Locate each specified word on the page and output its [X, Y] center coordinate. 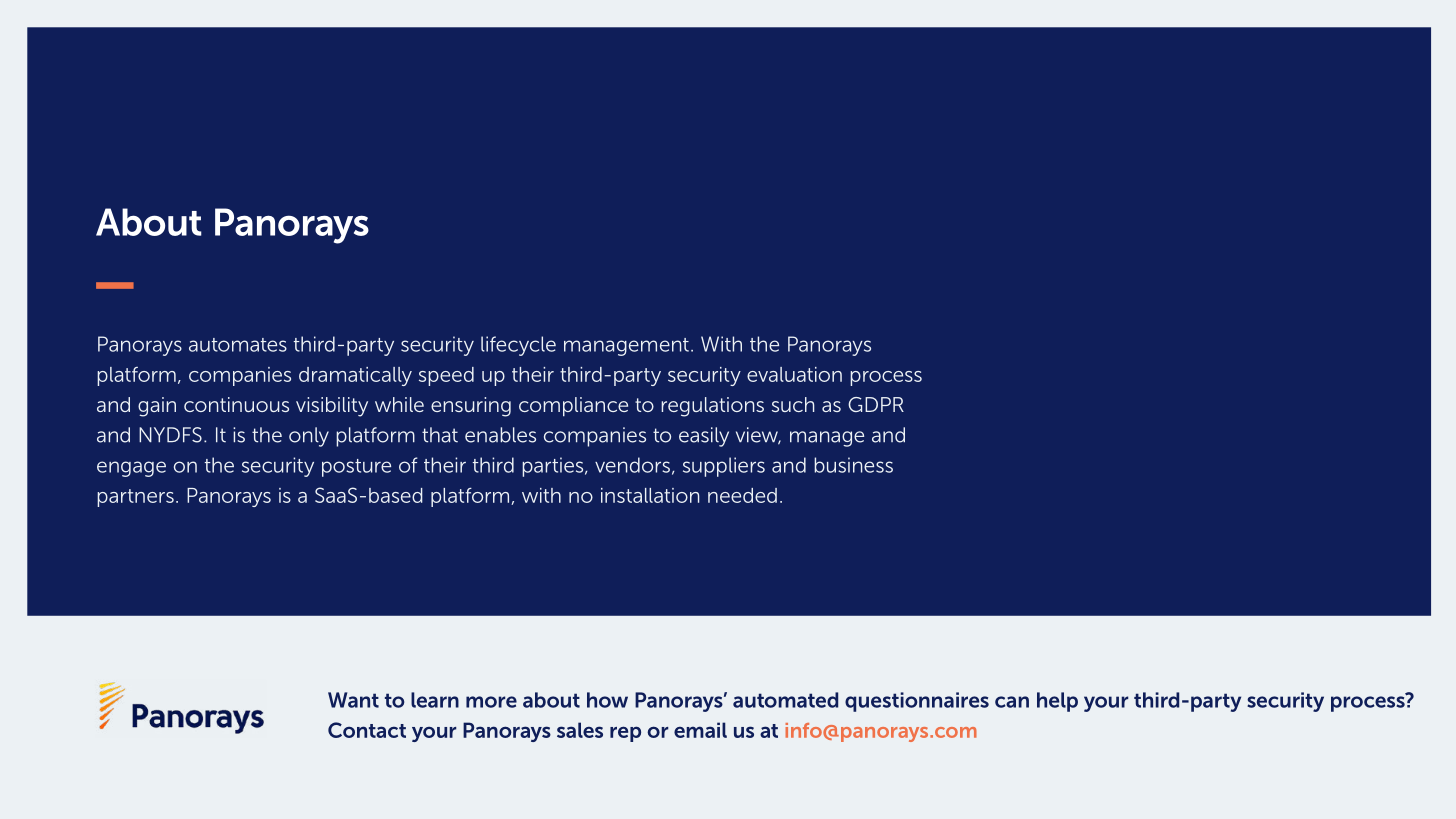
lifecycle [518, 346]
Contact [367, 730]
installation [650, 495]
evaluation [794, 374]
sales [580, 730]
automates [238, 345]
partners [135, 498]
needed [742, 495]
